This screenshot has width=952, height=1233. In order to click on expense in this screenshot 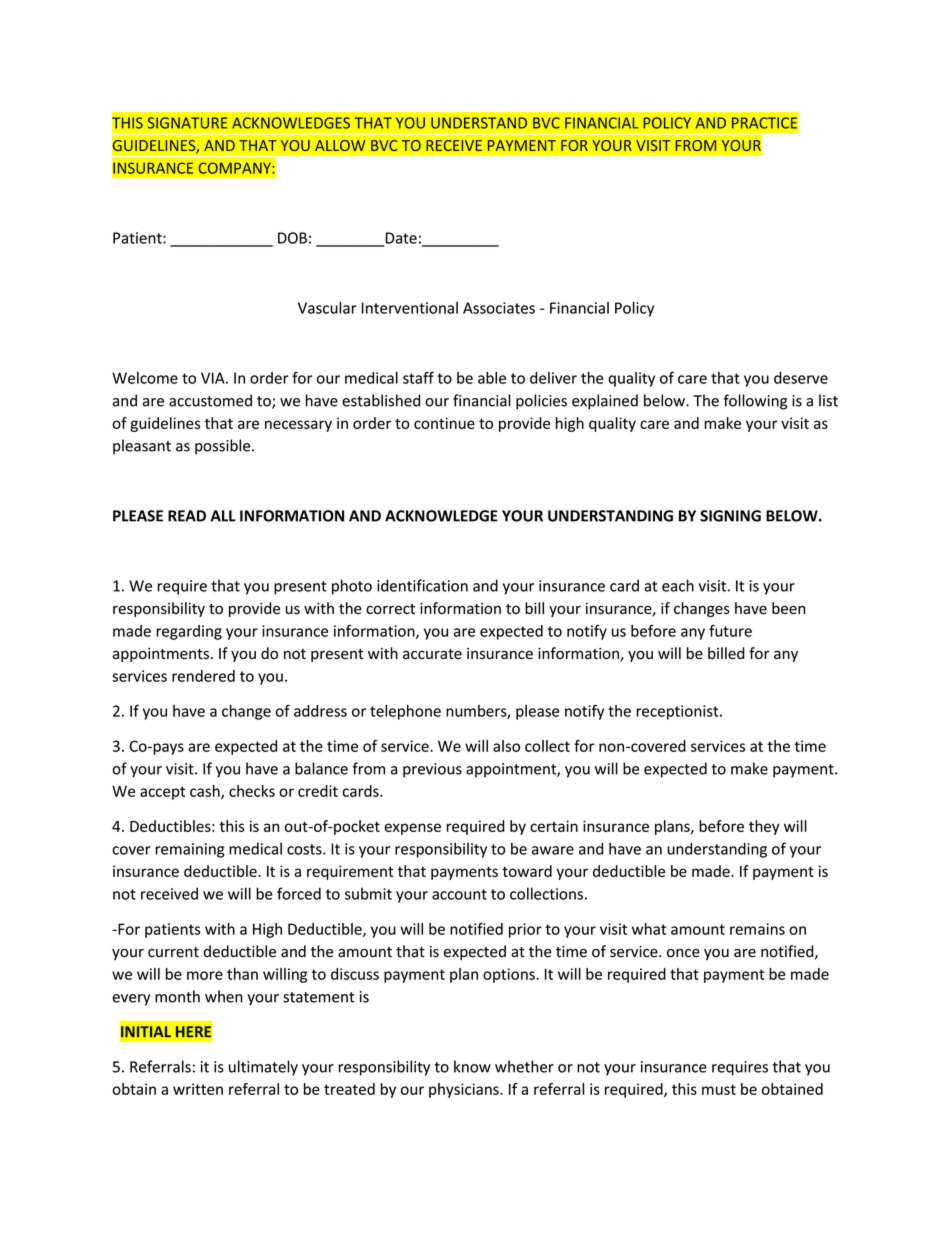, I will do `click(412, 829)`.
